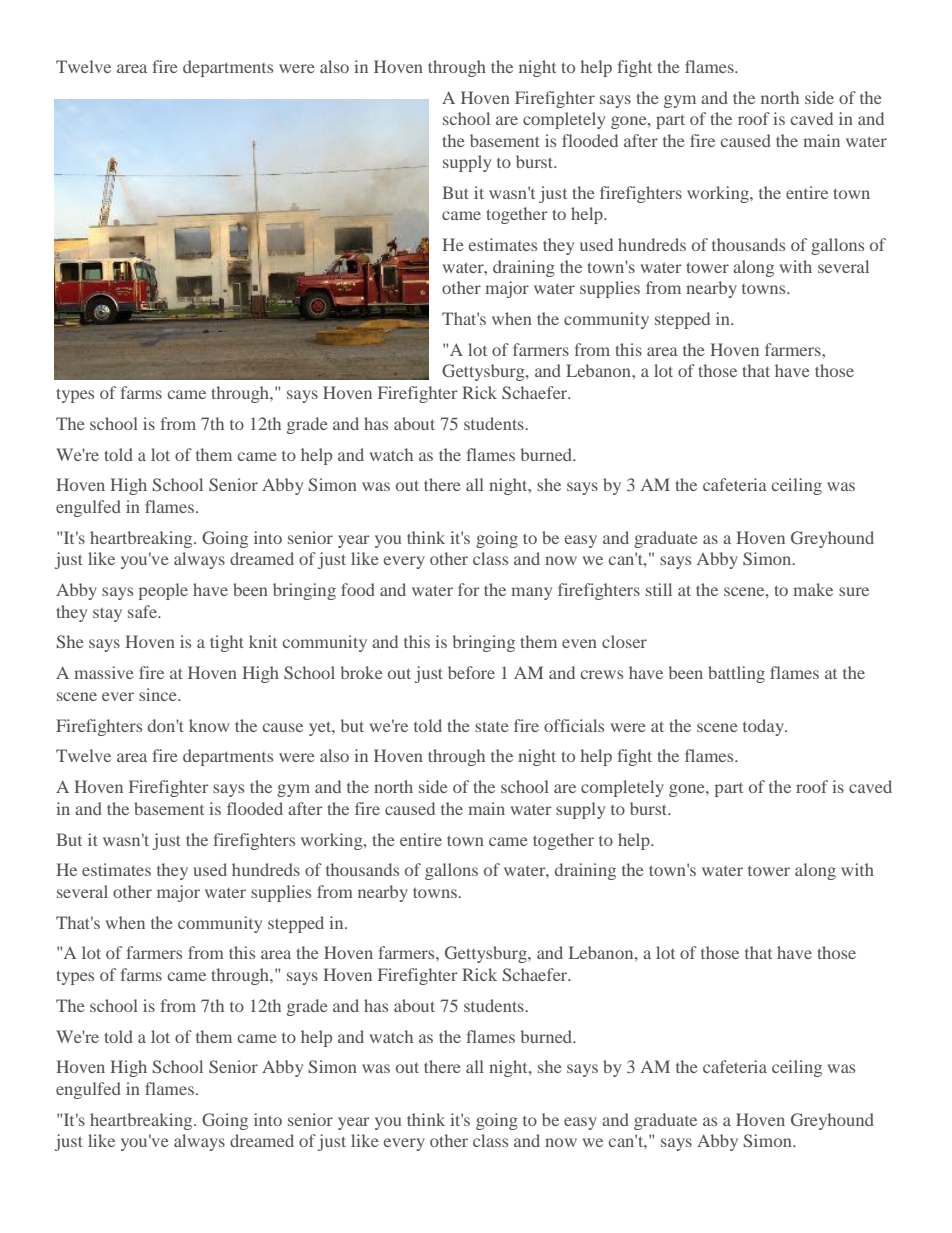 The image size is (952, 1233). What do you see at coordinates (579, 643) in the document?
I see `even` at bounding box center [579, 643].
